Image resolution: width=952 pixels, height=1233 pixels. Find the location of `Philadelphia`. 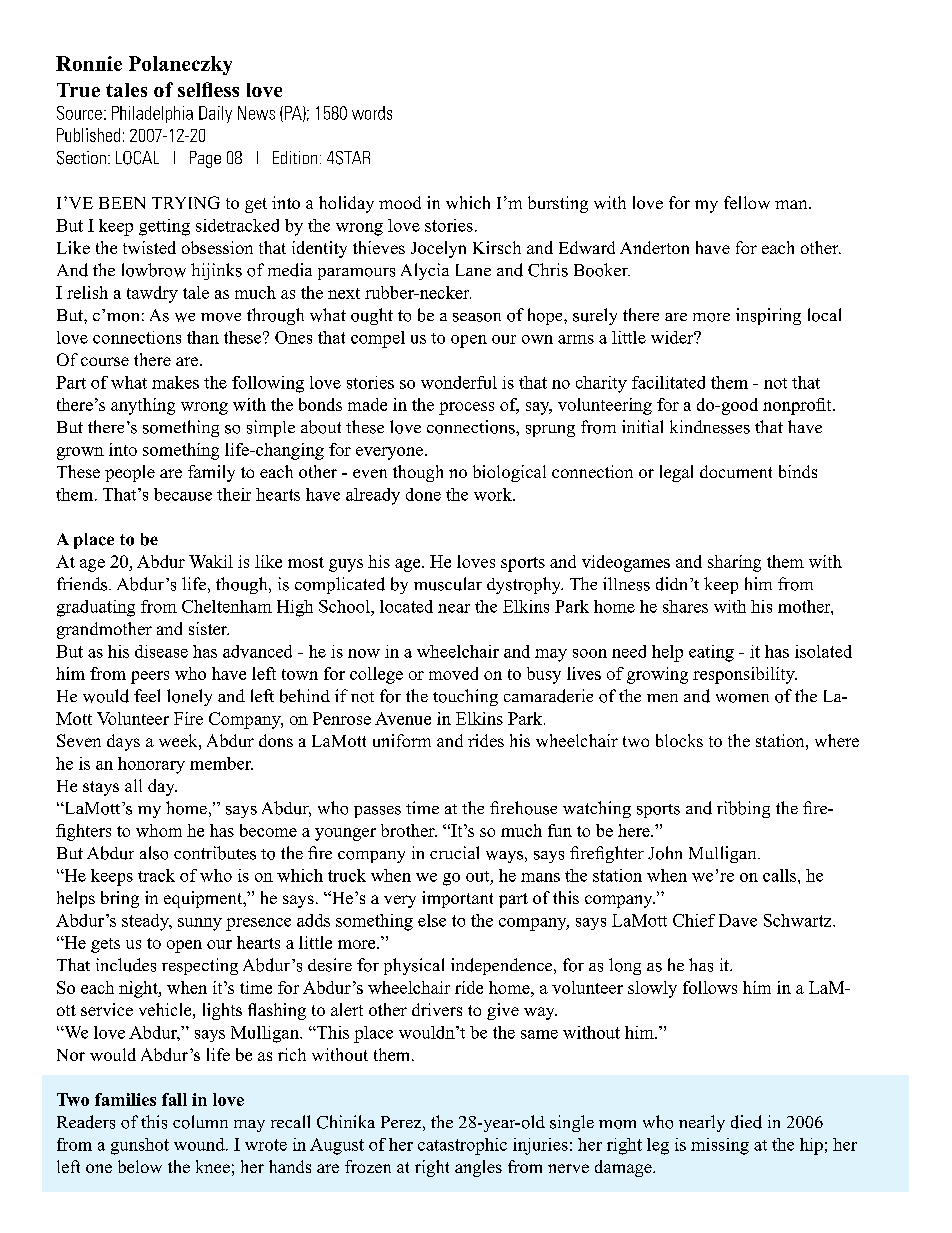

Philadelphia is located at coordinates (152, 114).
